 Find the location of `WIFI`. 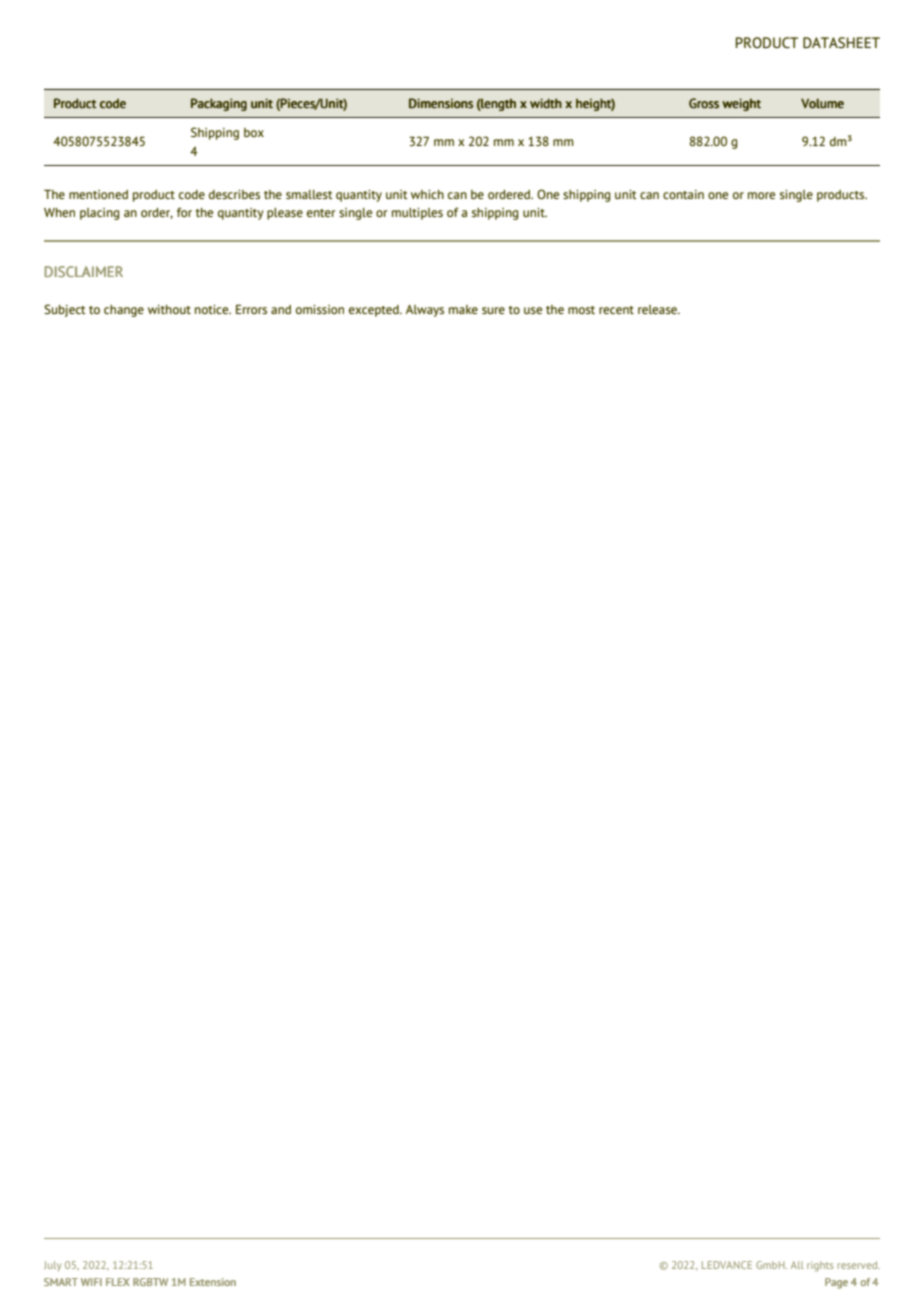

WIFI is located at coordinates (91, 1282).
